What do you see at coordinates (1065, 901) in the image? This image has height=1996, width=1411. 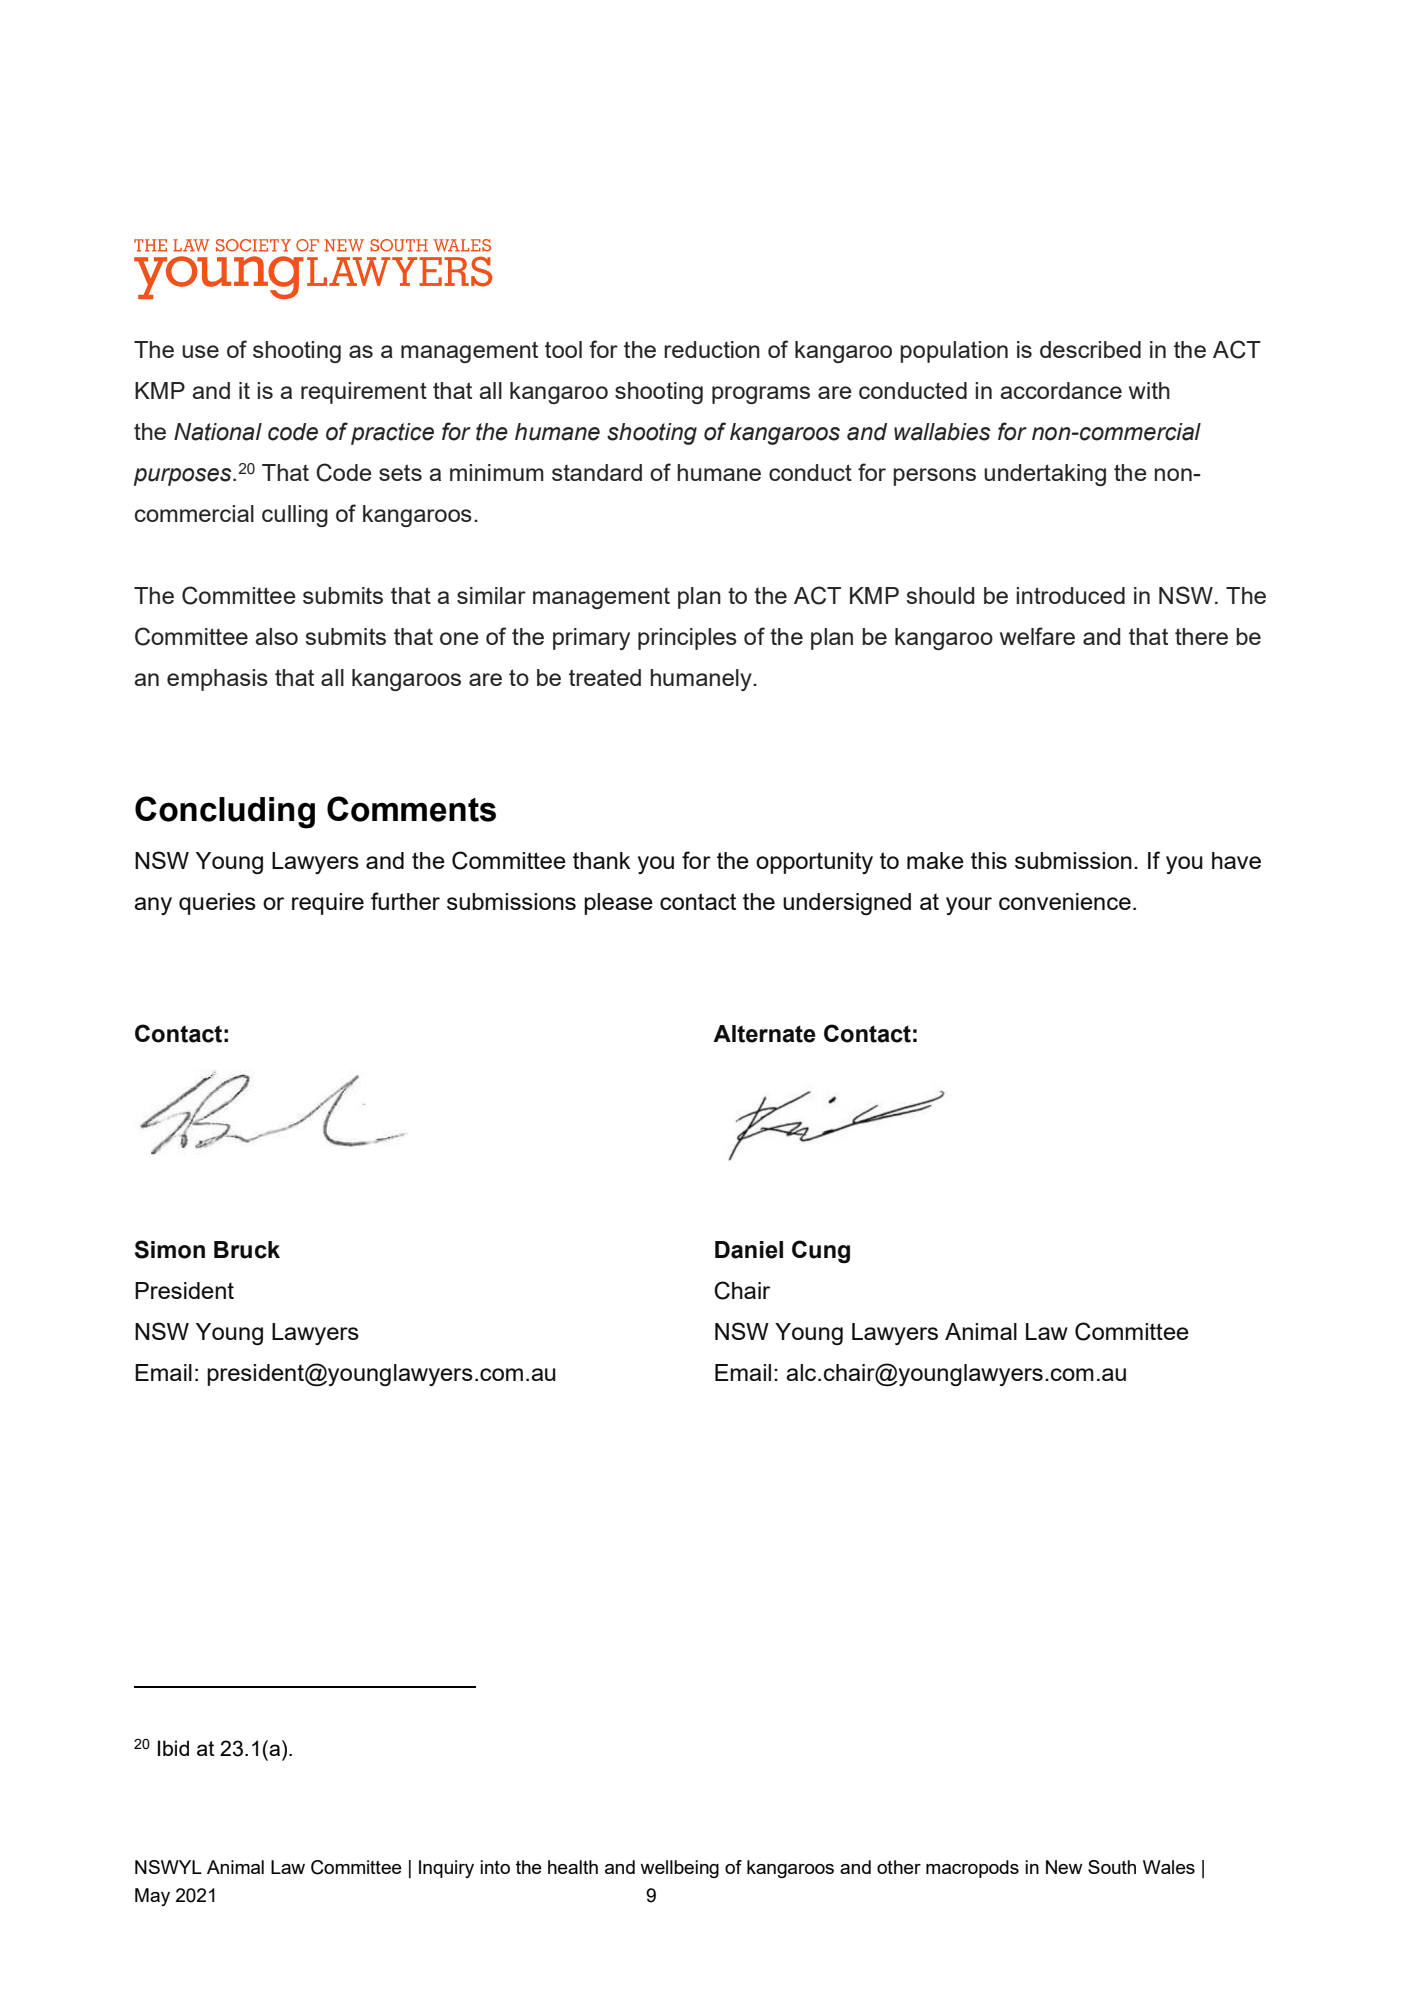 I see `convenience` at bounding box center [1065, 901].
